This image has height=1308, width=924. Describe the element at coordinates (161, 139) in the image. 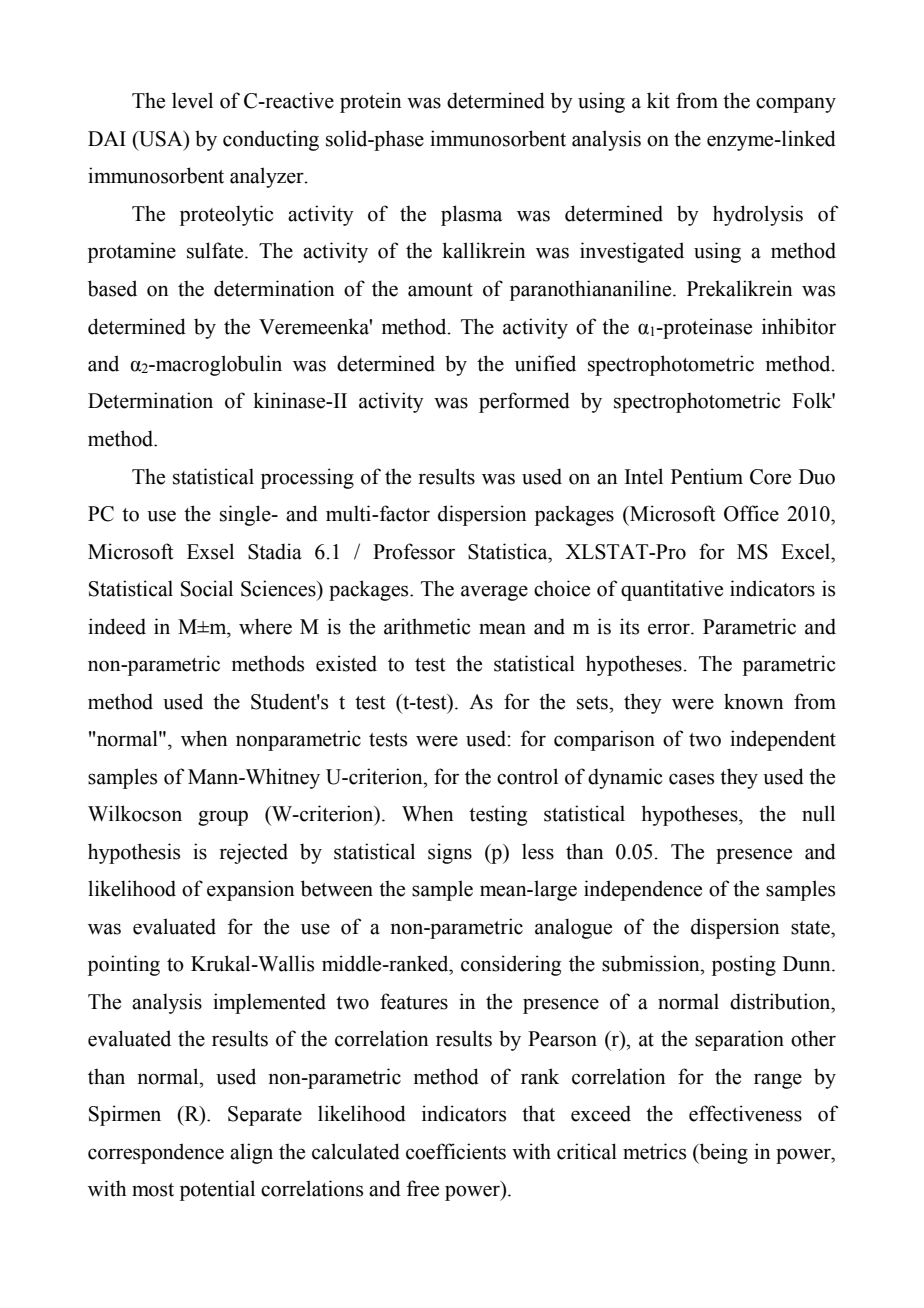

I see `USA` at that location.
